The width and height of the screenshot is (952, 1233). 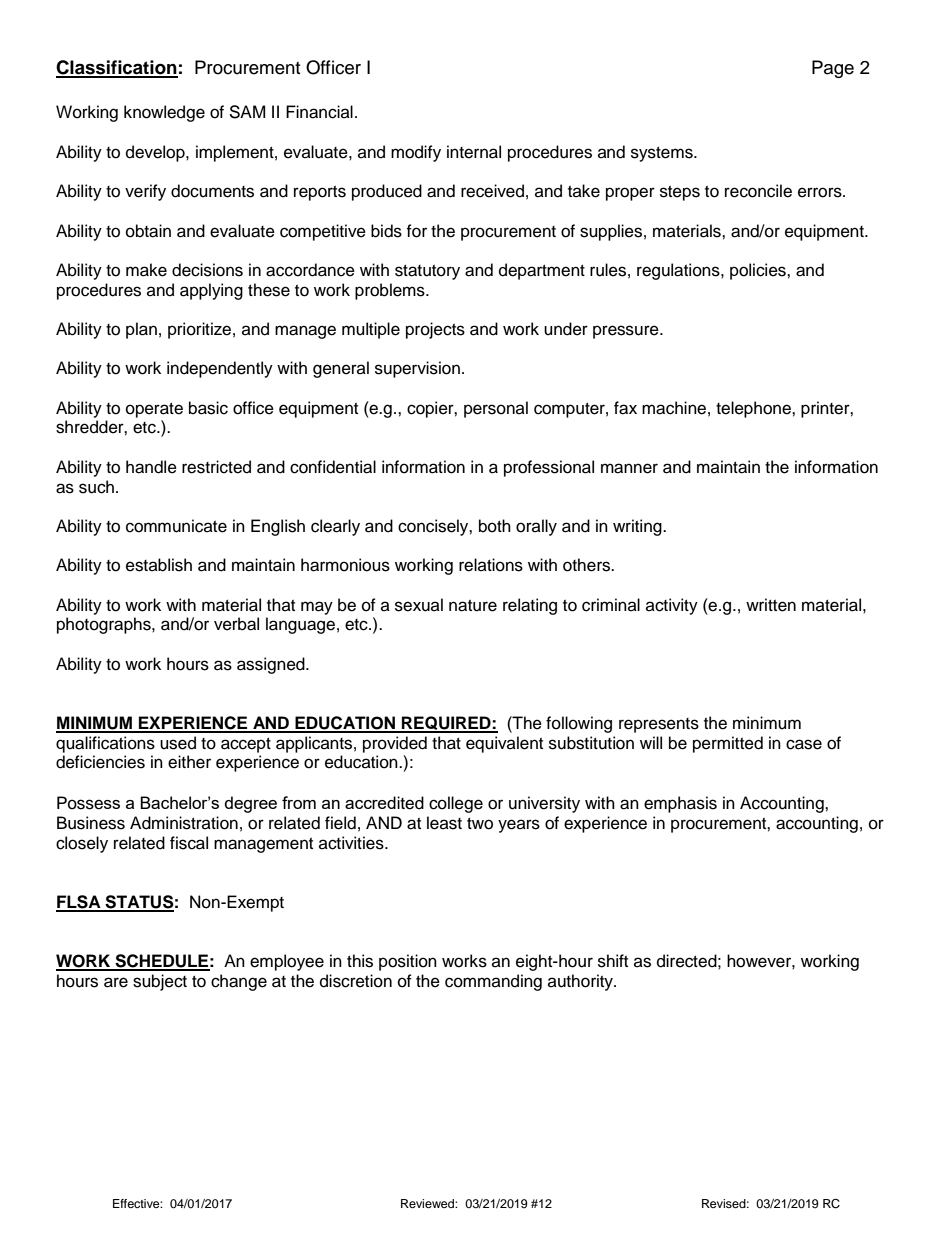 What do you see at coordinates (160, 982) in the screenshot?
I see `subject` at bounding box center [160, 982].
